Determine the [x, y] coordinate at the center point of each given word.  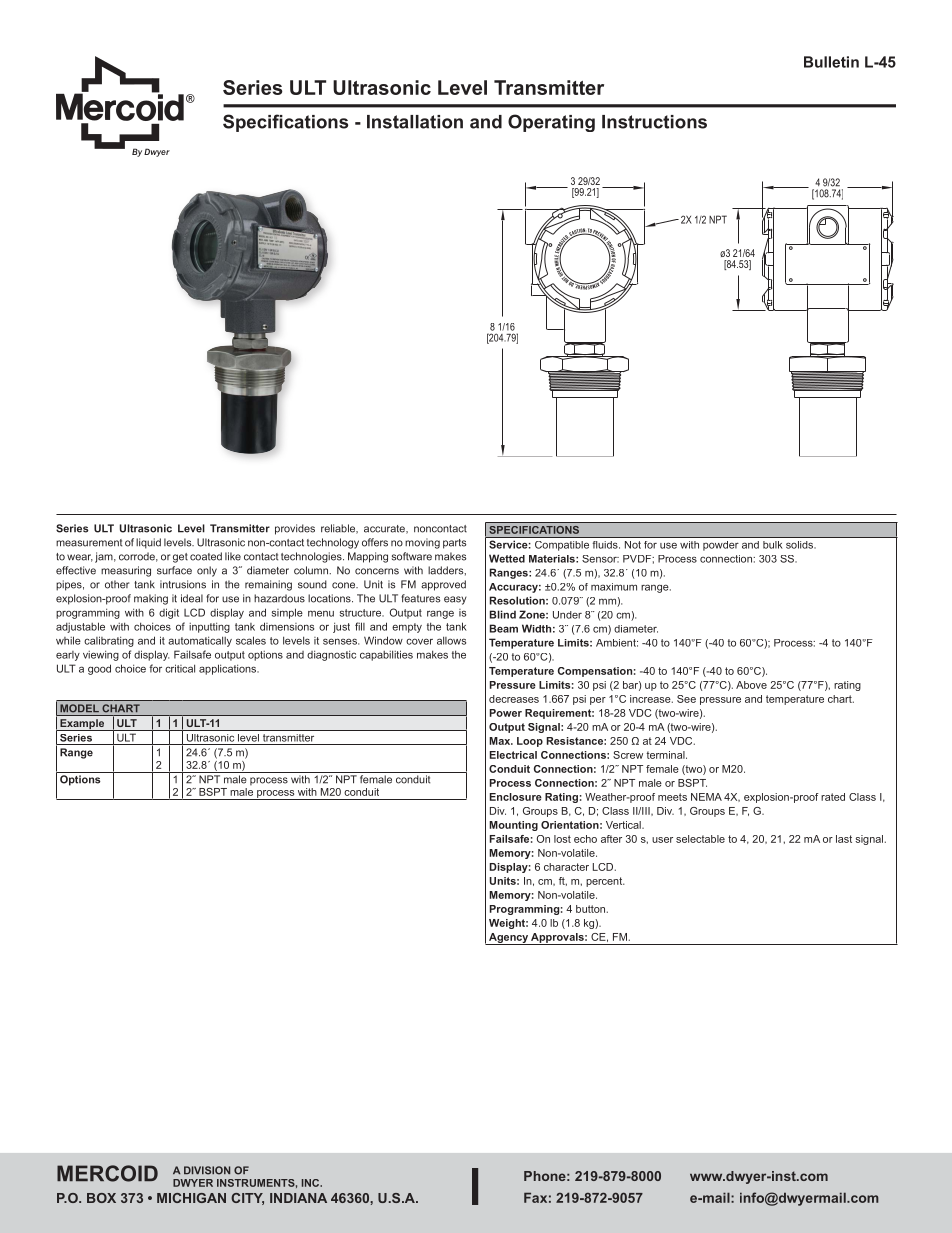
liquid [148, 543]
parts [454, 544]
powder [720, 545]
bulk [772, 545]
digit [169, 613]
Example [82, 725]
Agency [508, 939]
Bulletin [831, 62]
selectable [700, 839]
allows [451, 640]
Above [751, 685]
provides [295, 529]
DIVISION [207, 1170]
